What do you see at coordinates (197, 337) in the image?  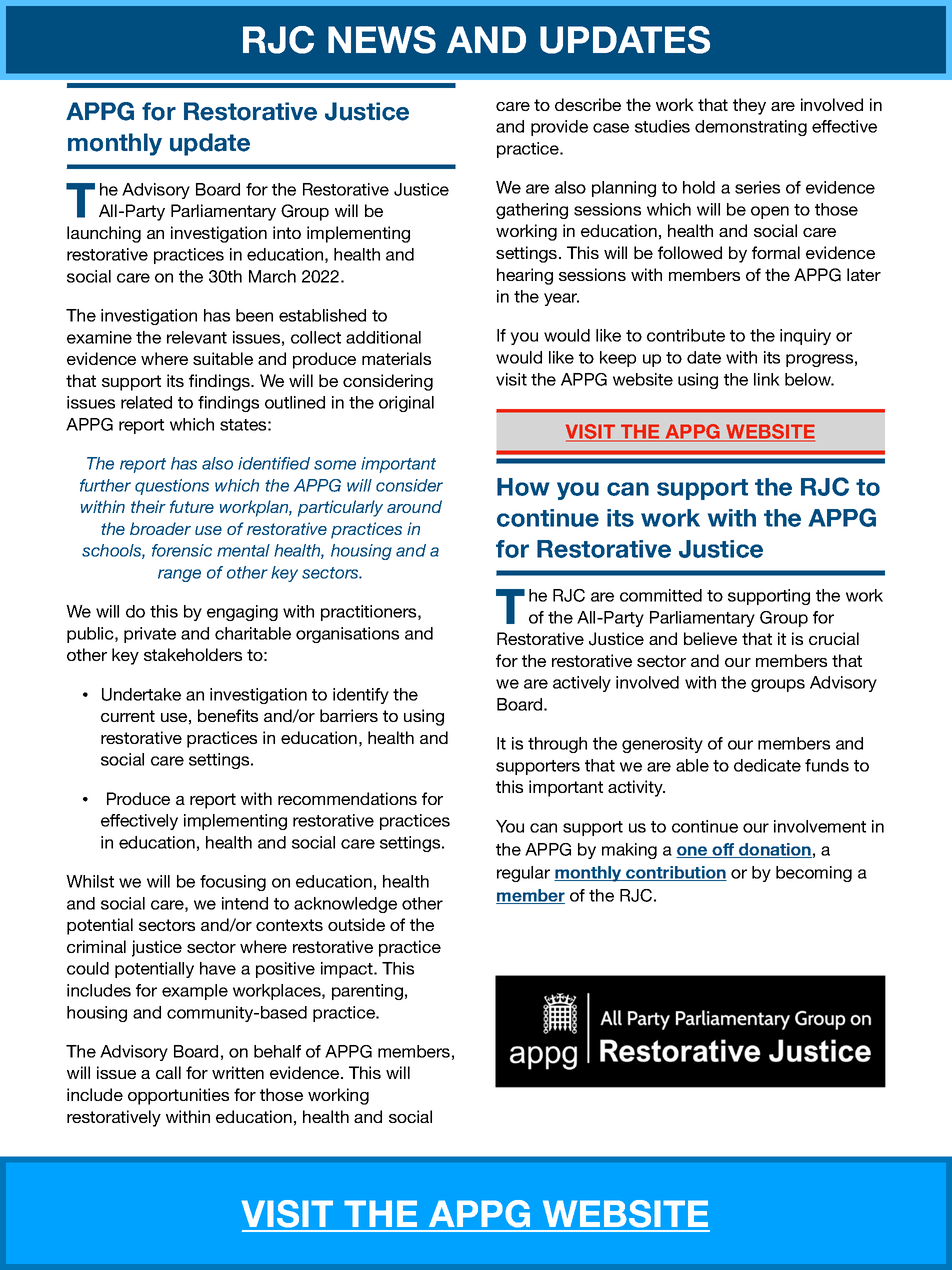 I see `relevant` at bounding box center [197, 337].
